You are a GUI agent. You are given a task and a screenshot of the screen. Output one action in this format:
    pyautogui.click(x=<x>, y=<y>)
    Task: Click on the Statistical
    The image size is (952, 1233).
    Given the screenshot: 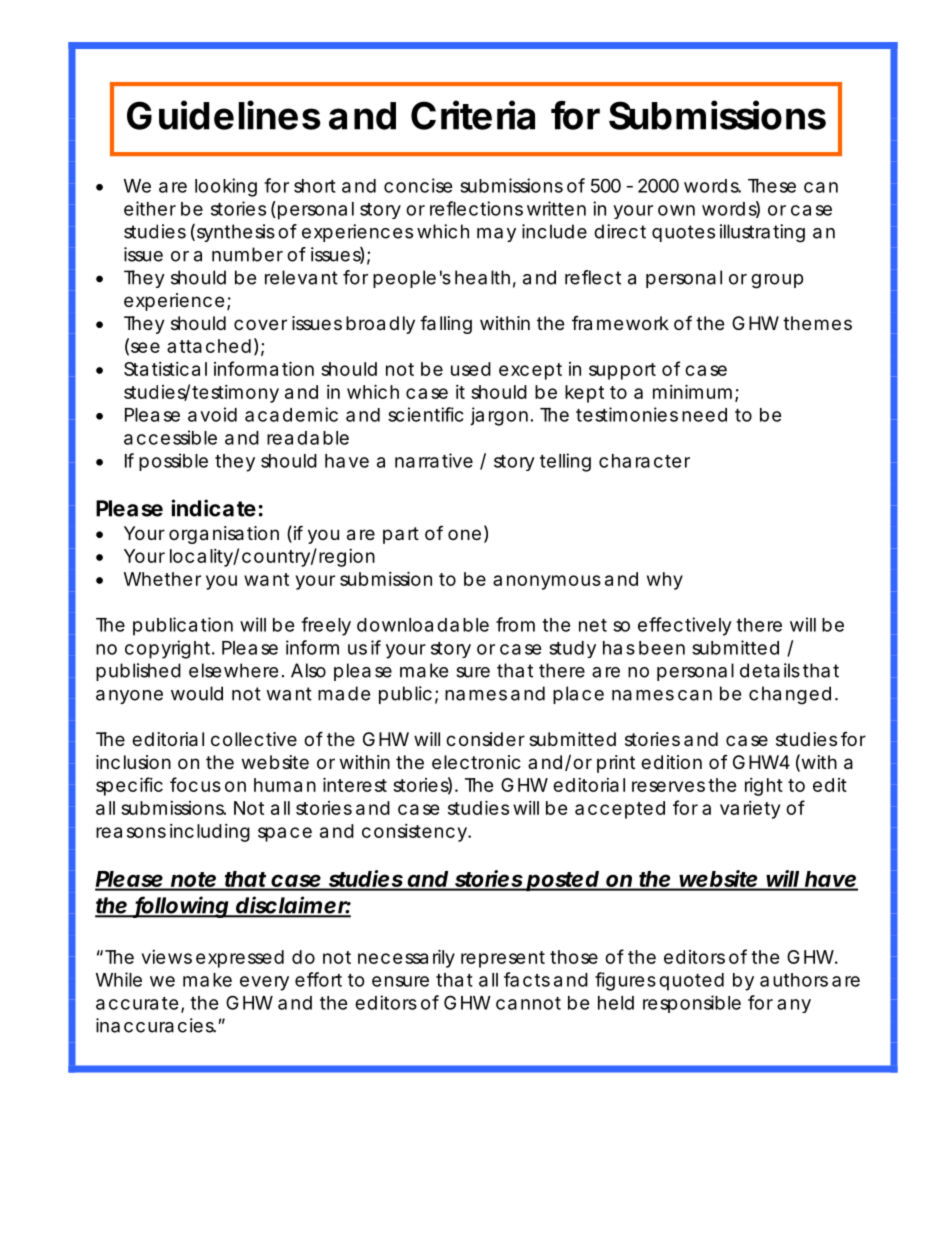 What is the action you would take?
    pyautogui.click(x=165, y=369)
